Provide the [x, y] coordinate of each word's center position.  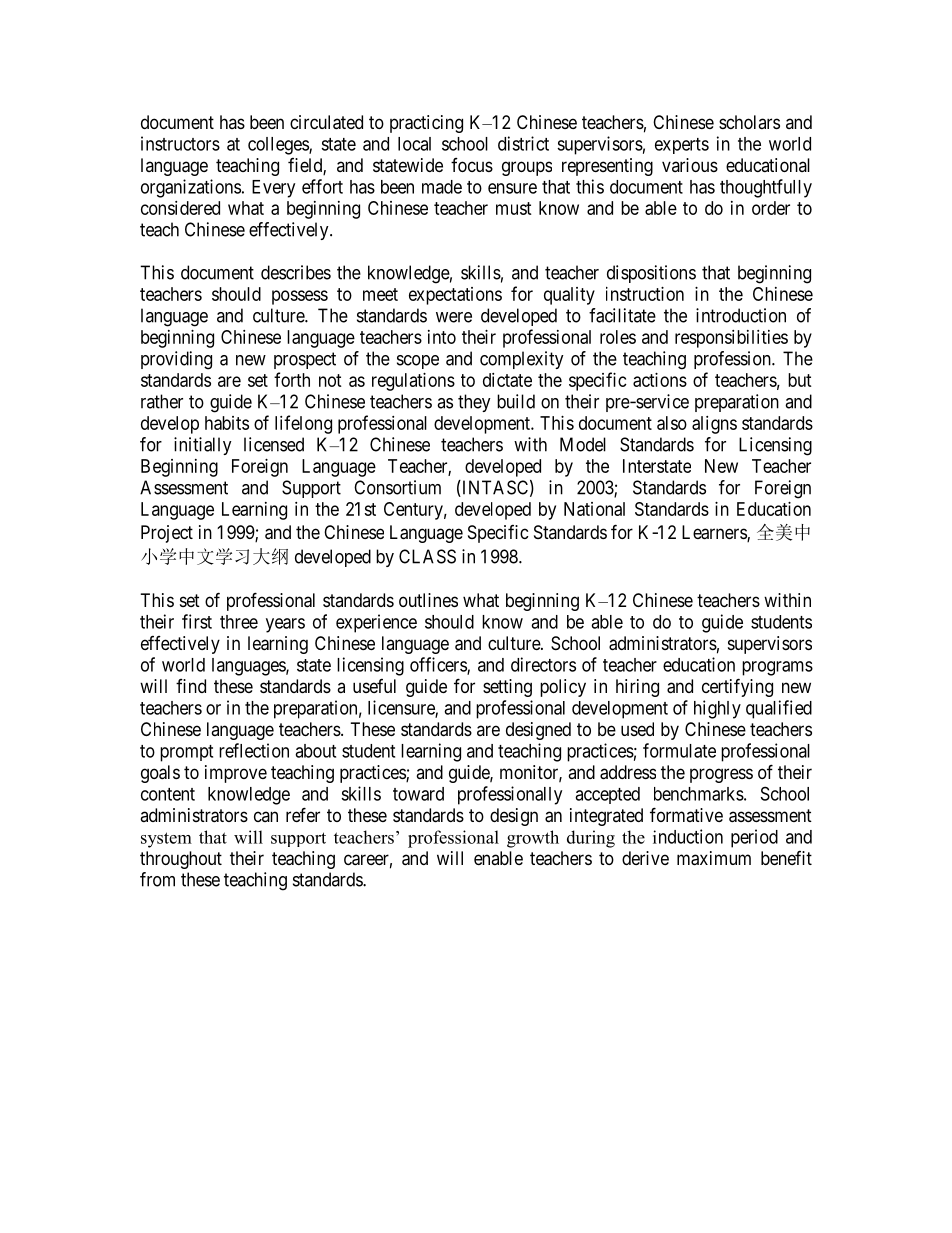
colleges [279, 146]
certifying [737, 687]
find [191, 686]
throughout [181, 860]
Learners [715, 533]
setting [507, 688]
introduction [741, 315]
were [454, 317]
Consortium [397, 487]
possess [300, 297]
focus [472, 165]
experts [682, 146]
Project [167, 534]
